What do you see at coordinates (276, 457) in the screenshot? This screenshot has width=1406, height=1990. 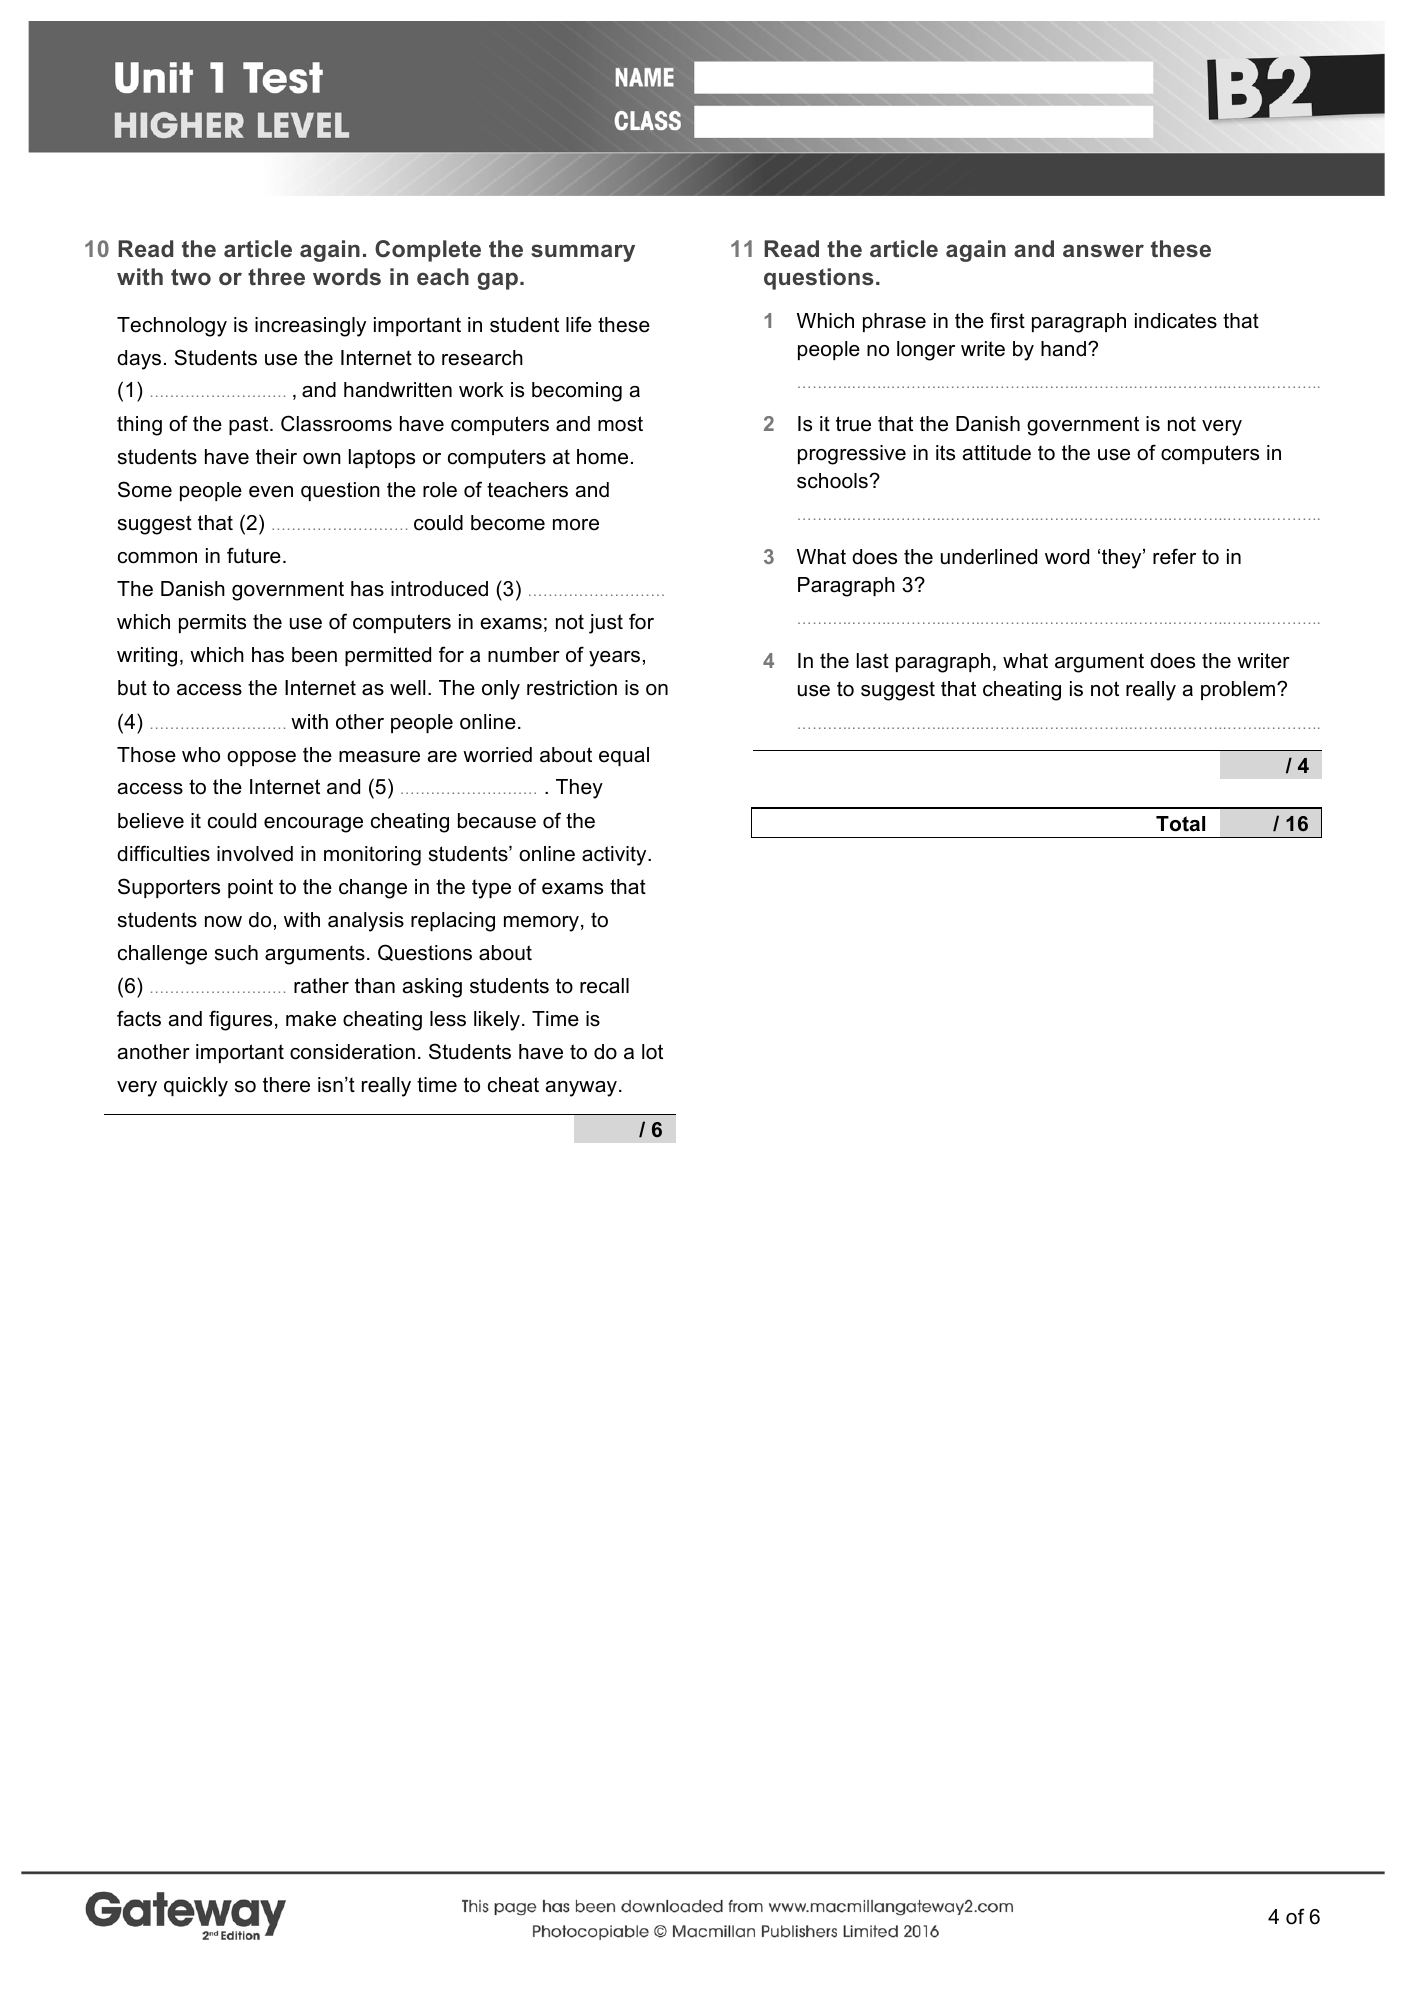 I see `their` at bounding box center [276, 457].
